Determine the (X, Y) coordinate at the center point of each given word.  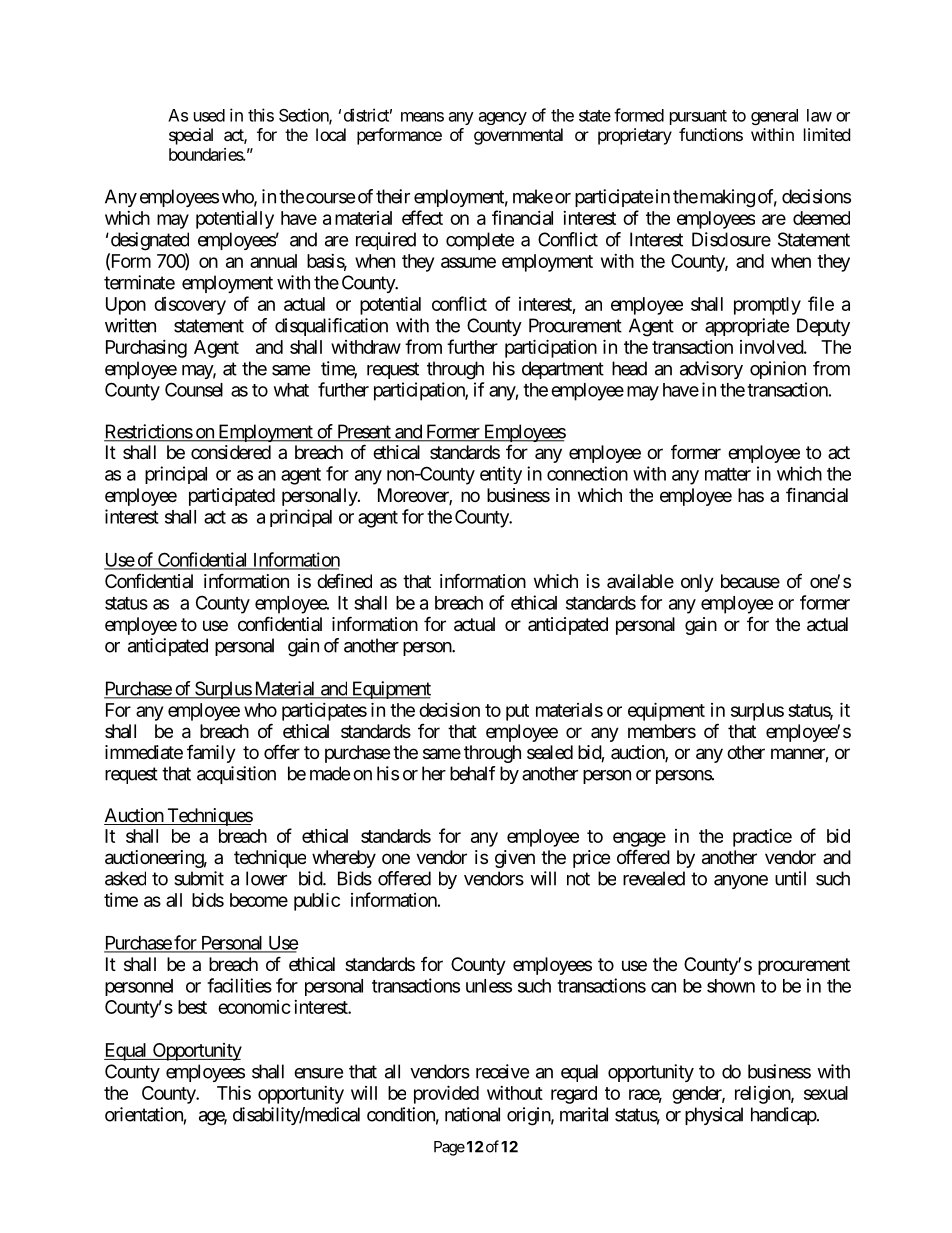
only (697, 583)
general (774, 117)
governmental (518, 136)
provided (446, 1094)
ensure (318, 1073)
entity (501, 475)
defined (344, 580)
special (191, 136)
